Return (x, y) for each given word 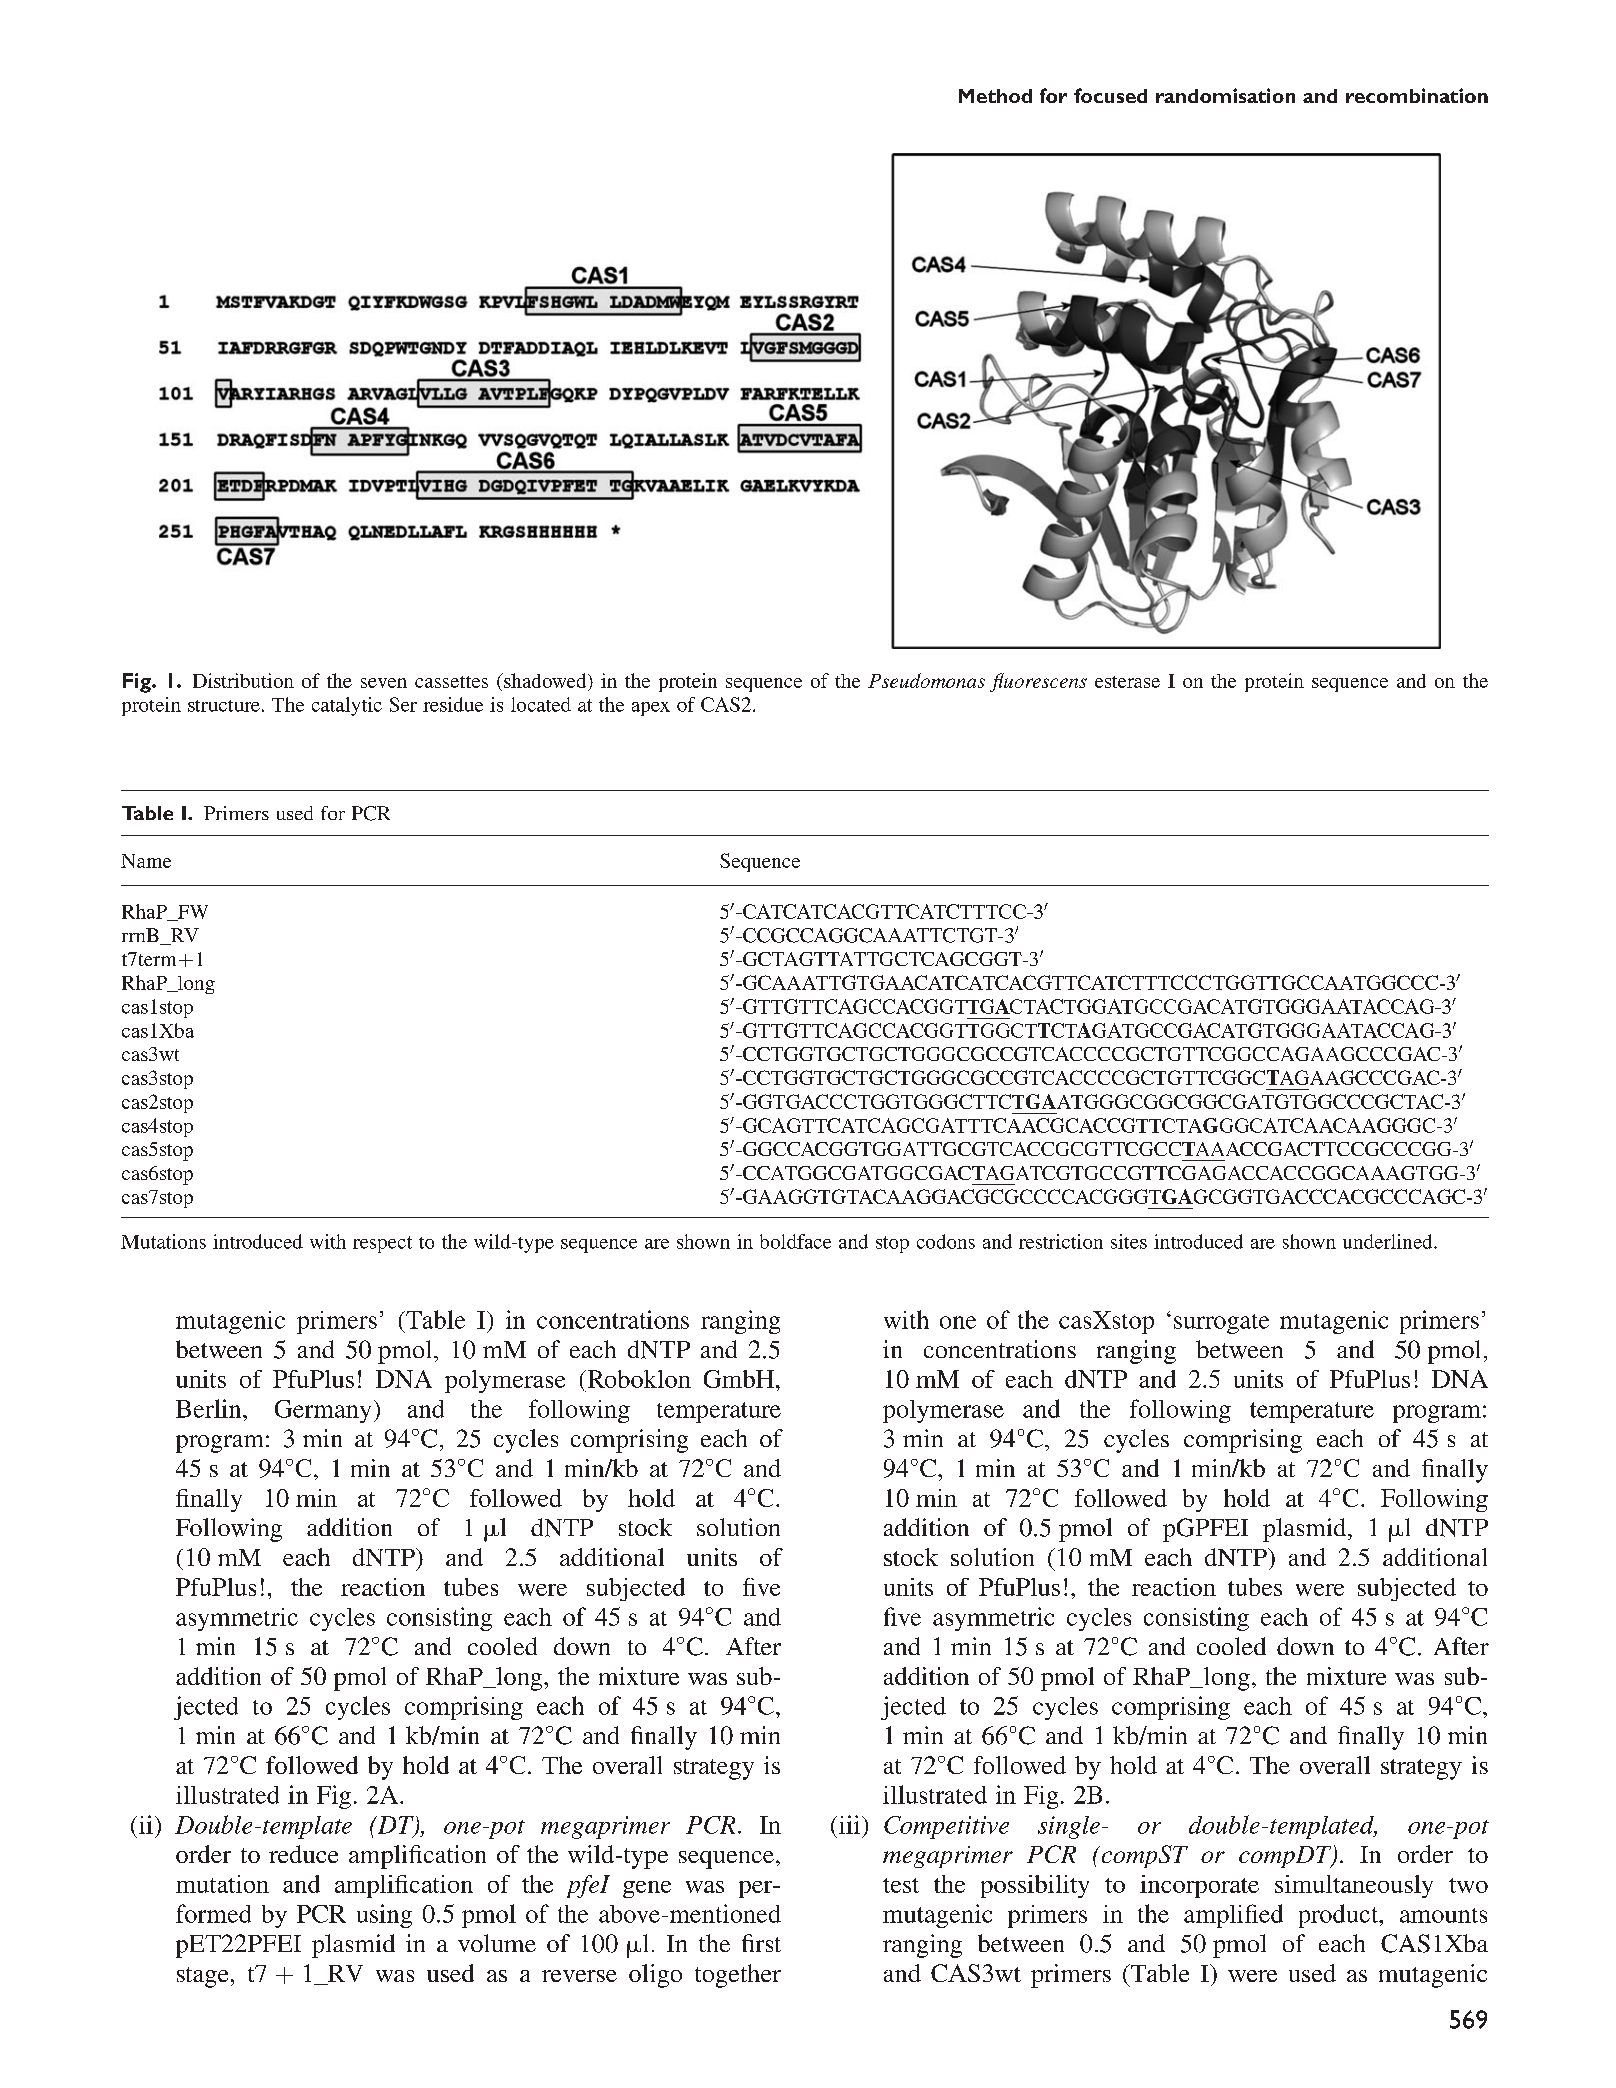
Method (995, 96)
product (1340, 1916)
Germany (323, 1411)
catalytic (347, 706)
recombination (1417, 95)
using (384, 1916)
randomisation (1225, 95)
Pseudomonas (926, 680)
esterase (1127, 682)
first (761, 1943)
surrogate (1221, 1324)
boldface (795, 1241)
